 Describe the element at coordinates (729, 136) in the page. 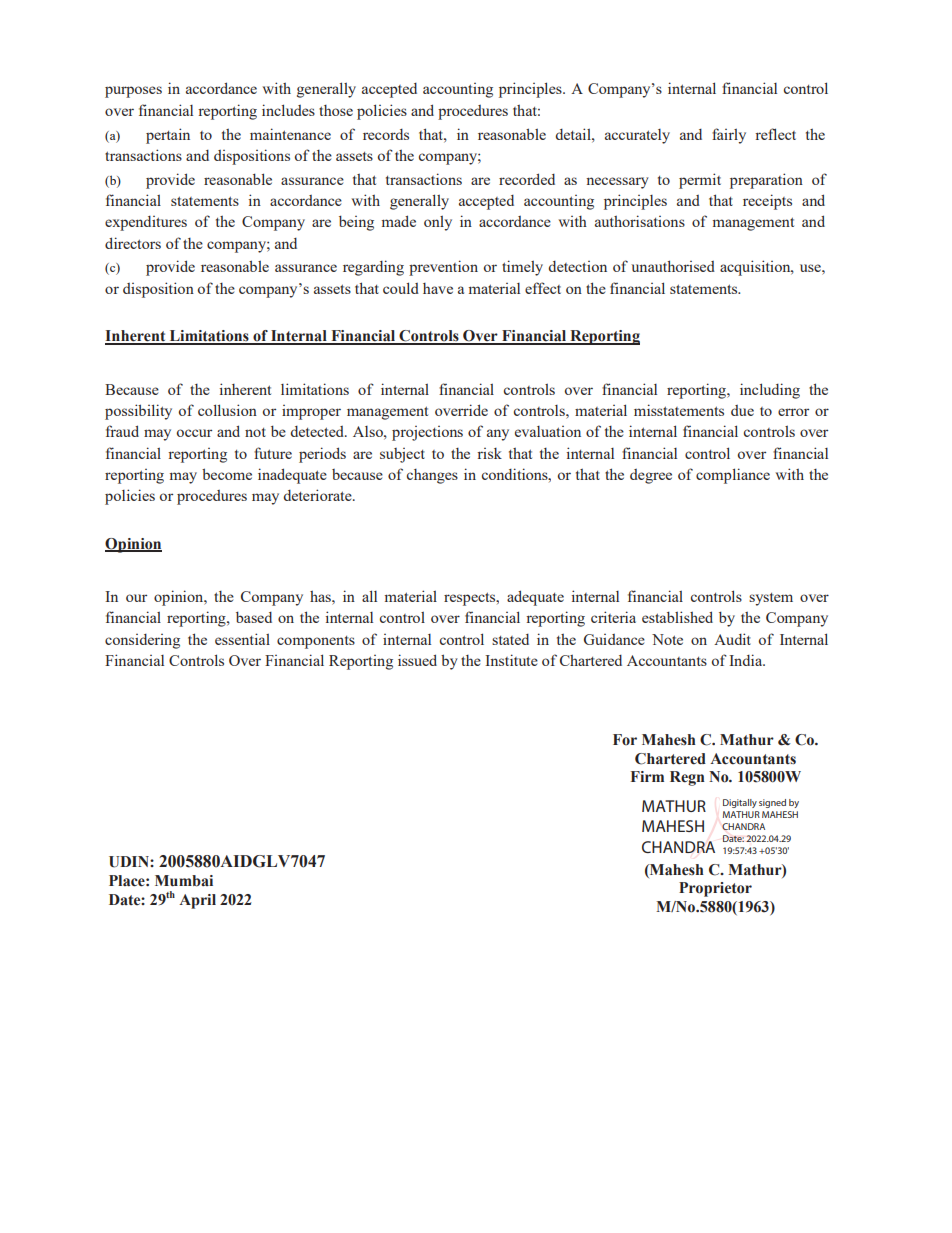

I see `fairly` at that location.
